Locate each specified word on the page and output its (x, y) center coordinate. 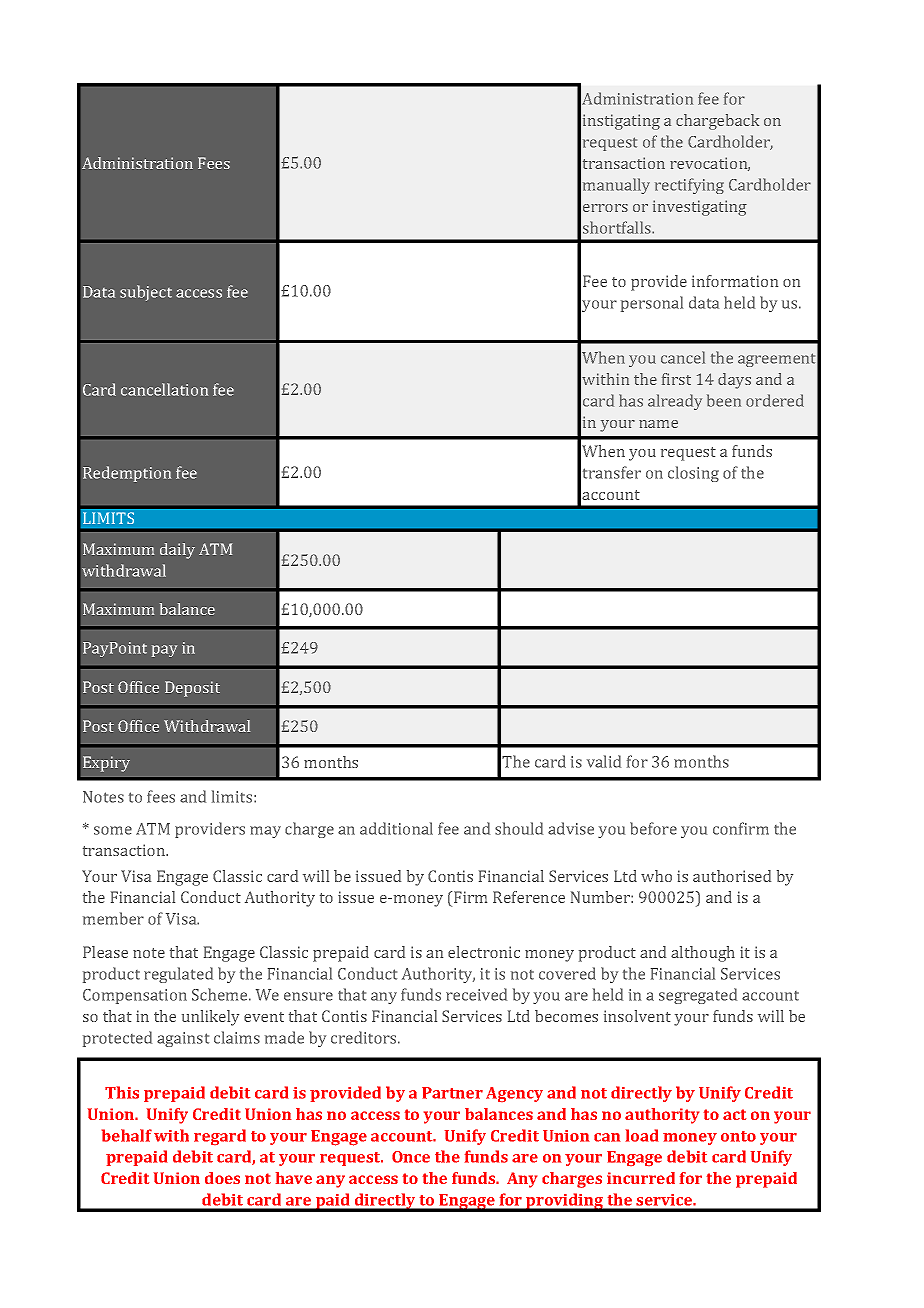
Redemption (127, 474)
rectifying (689, 186)
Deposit (192, 689)
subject (146, 293)
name (658, 424)
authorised (732, 876)
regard (220, 1137)
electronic (484, 952)
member (113, 918)
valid (604, 761)
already (675, 402)
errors (605, 208)
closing (693, 474)
